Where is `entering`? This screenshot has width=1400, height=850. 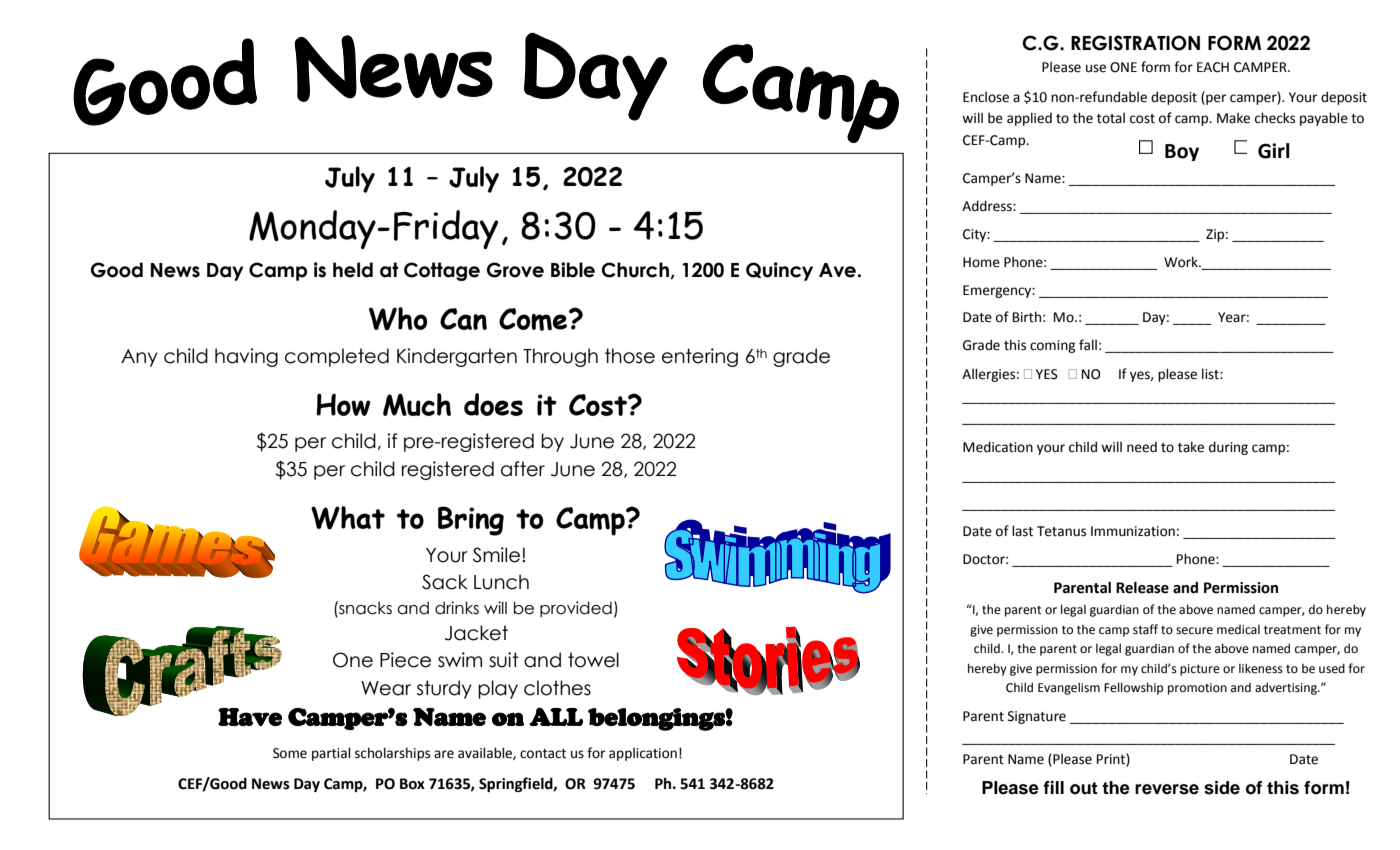 entering is located at coordinates (700, 357).
